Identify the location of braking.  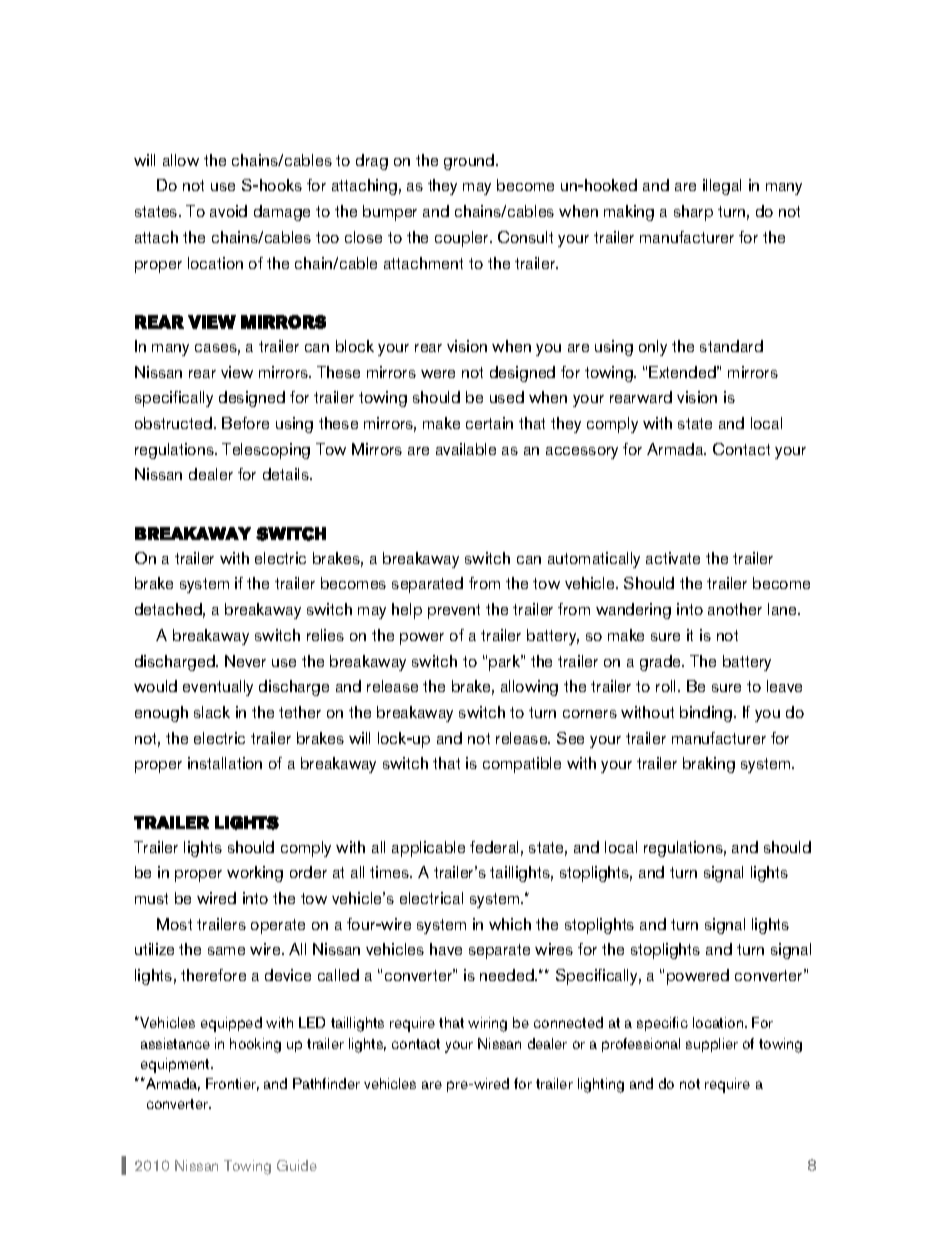
(709, 765).
